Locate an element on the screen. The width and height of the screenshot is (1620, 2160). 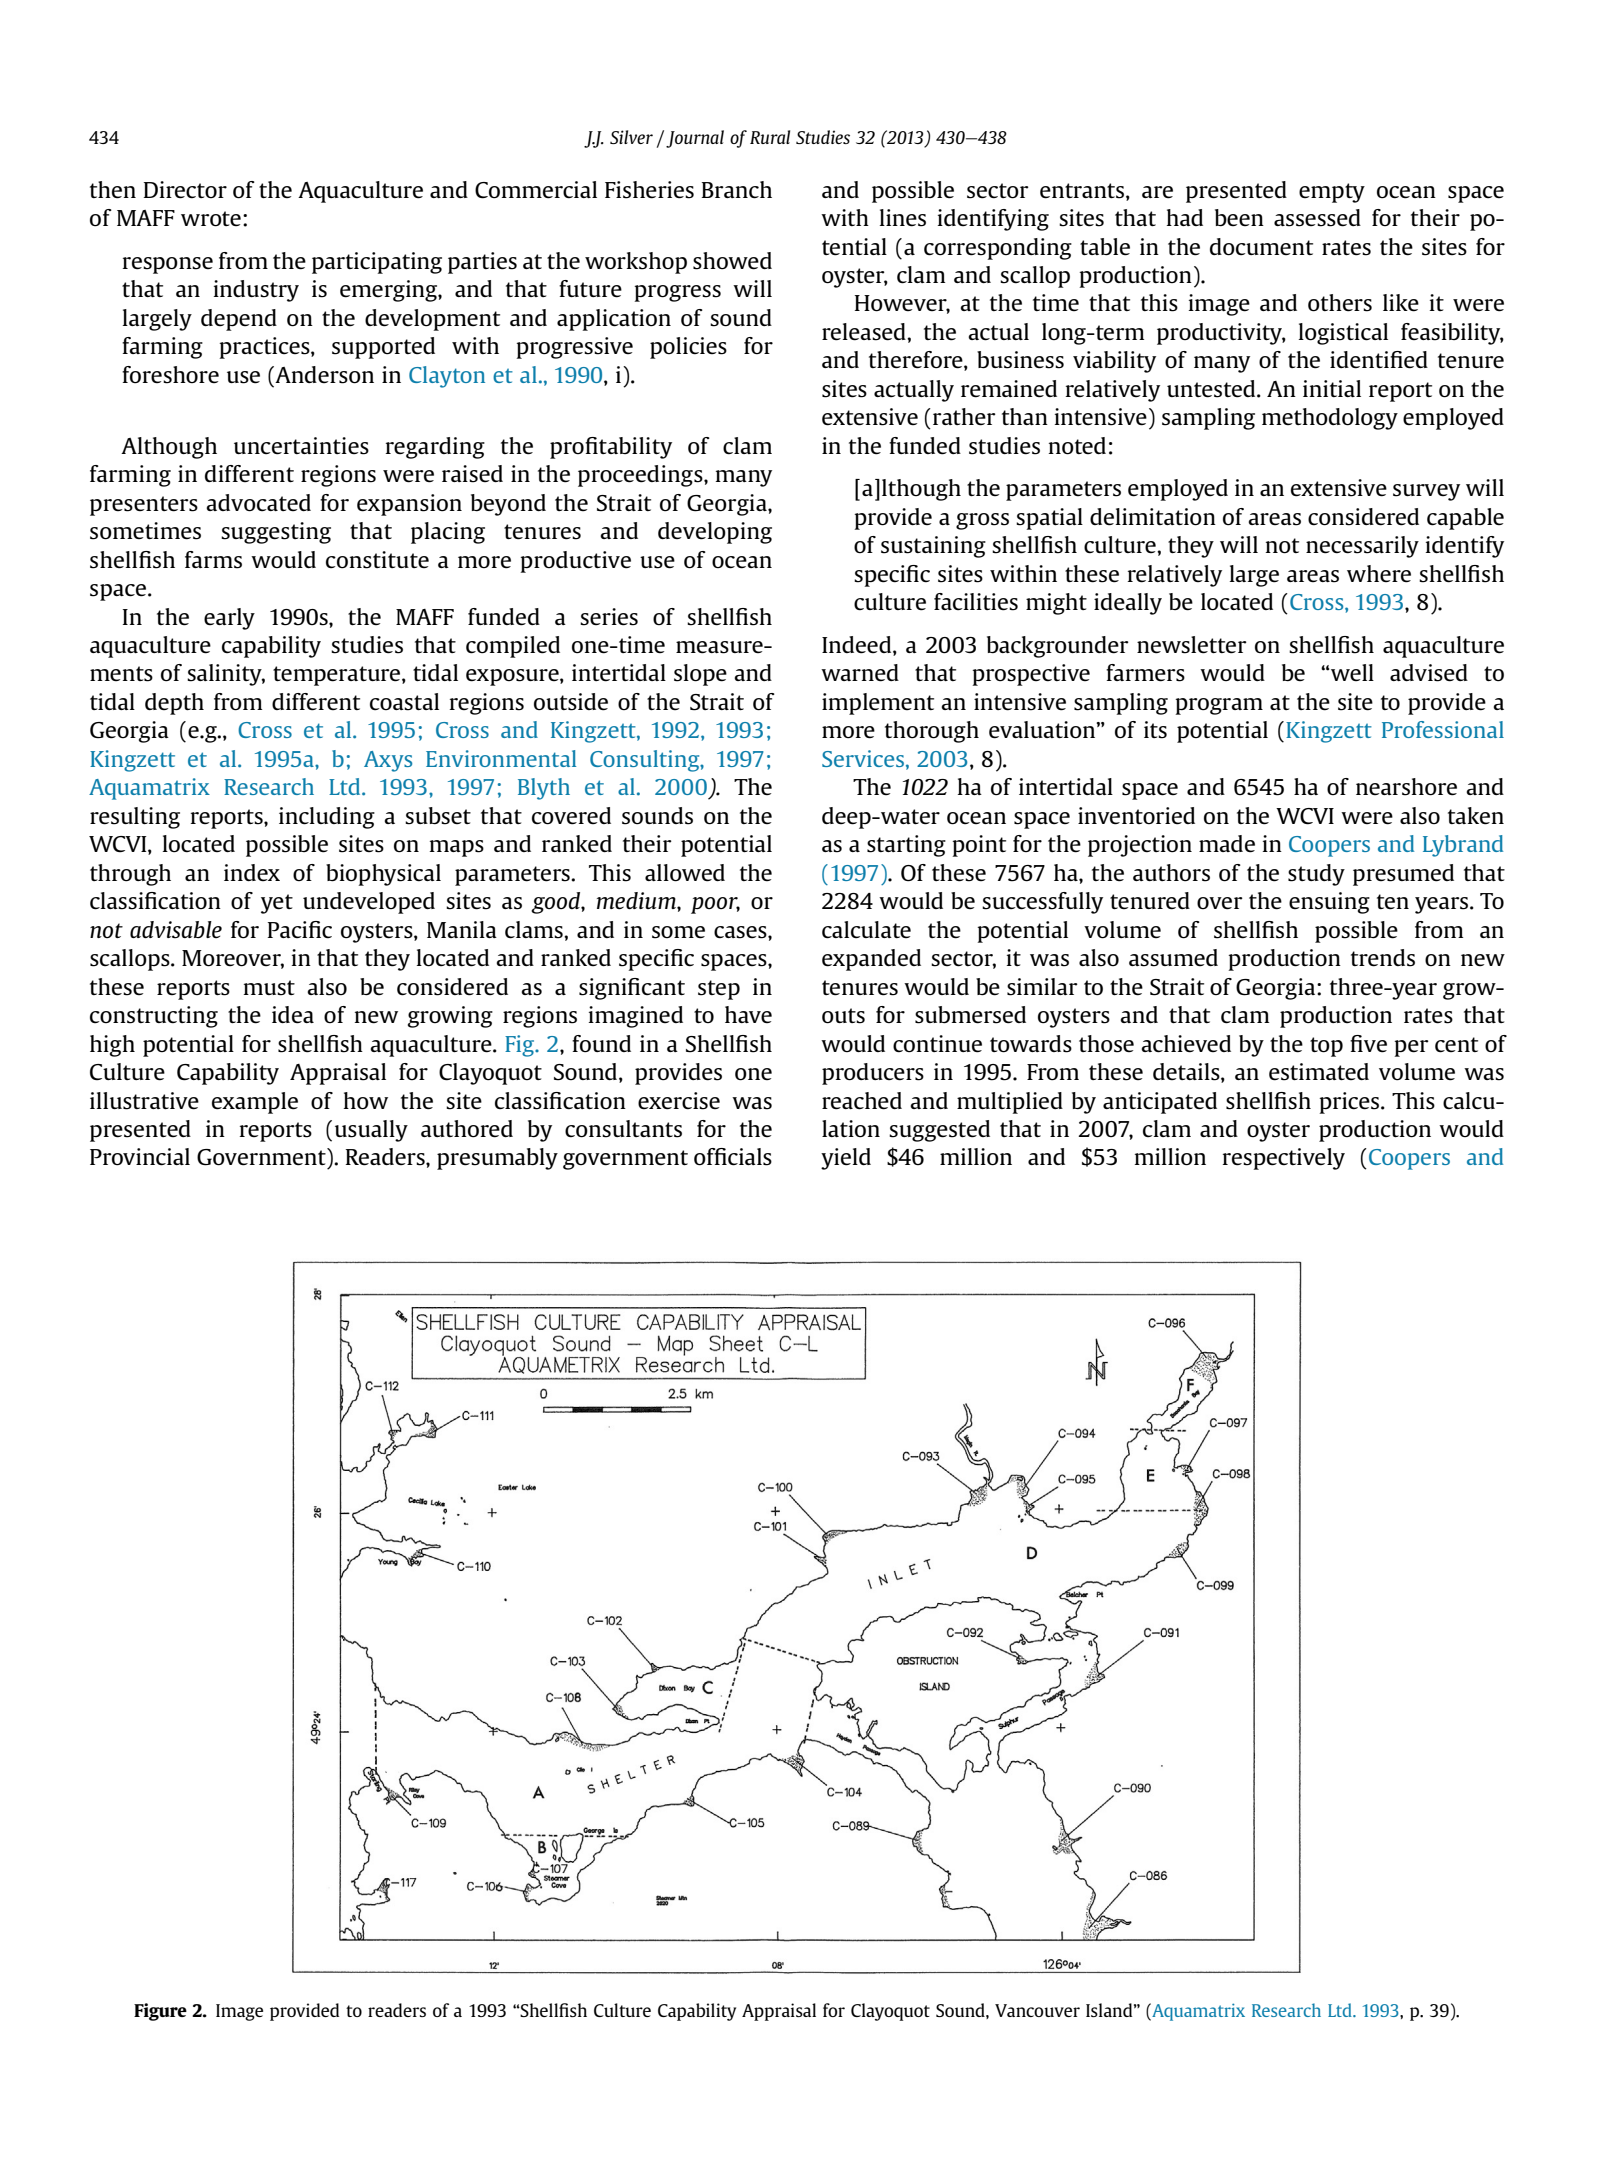
Vancouver is located at coordinates (1037, 2010).
